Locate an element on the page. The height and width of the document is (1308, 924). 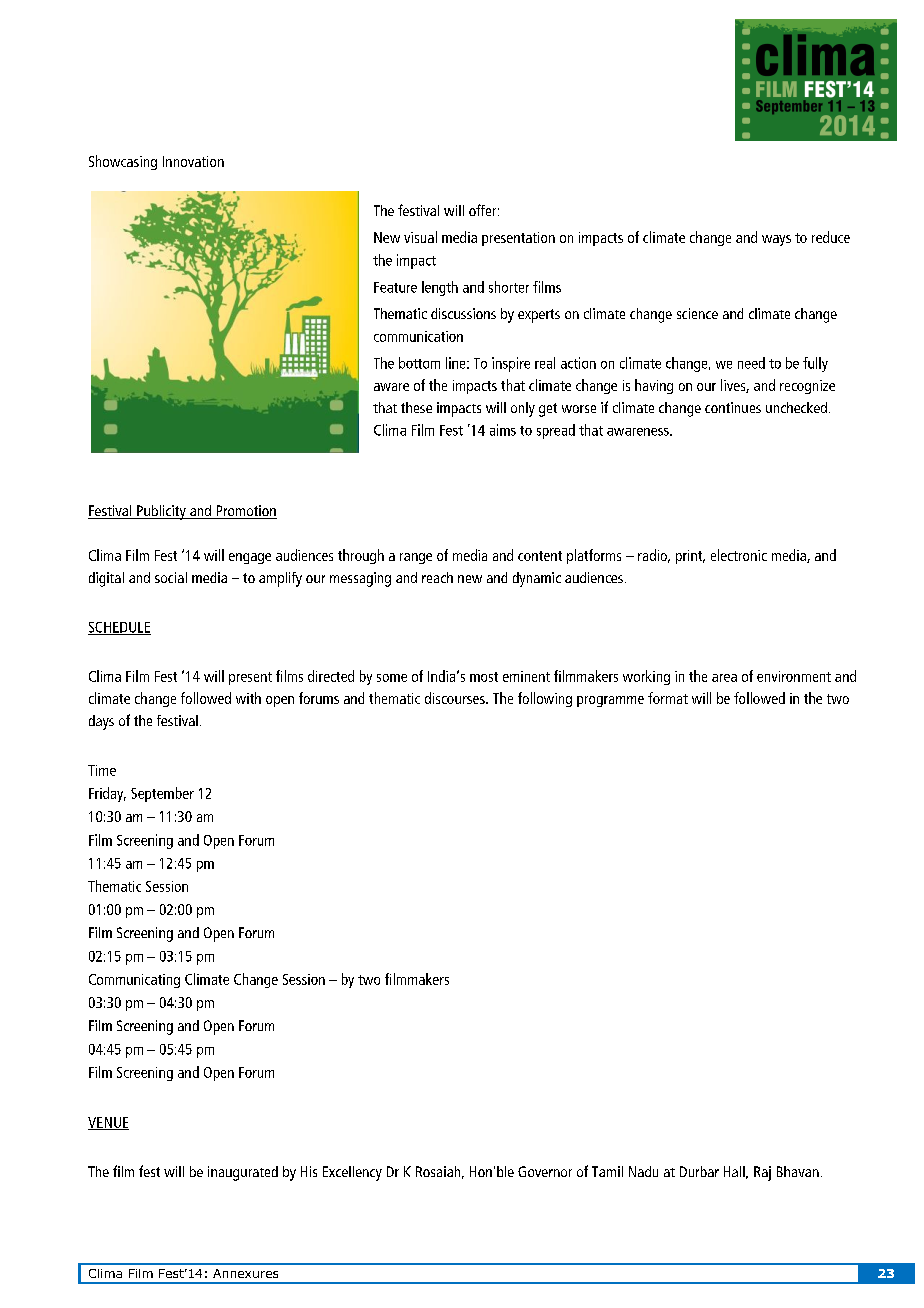
inaugurated is located at coordinates (243, 1173).
